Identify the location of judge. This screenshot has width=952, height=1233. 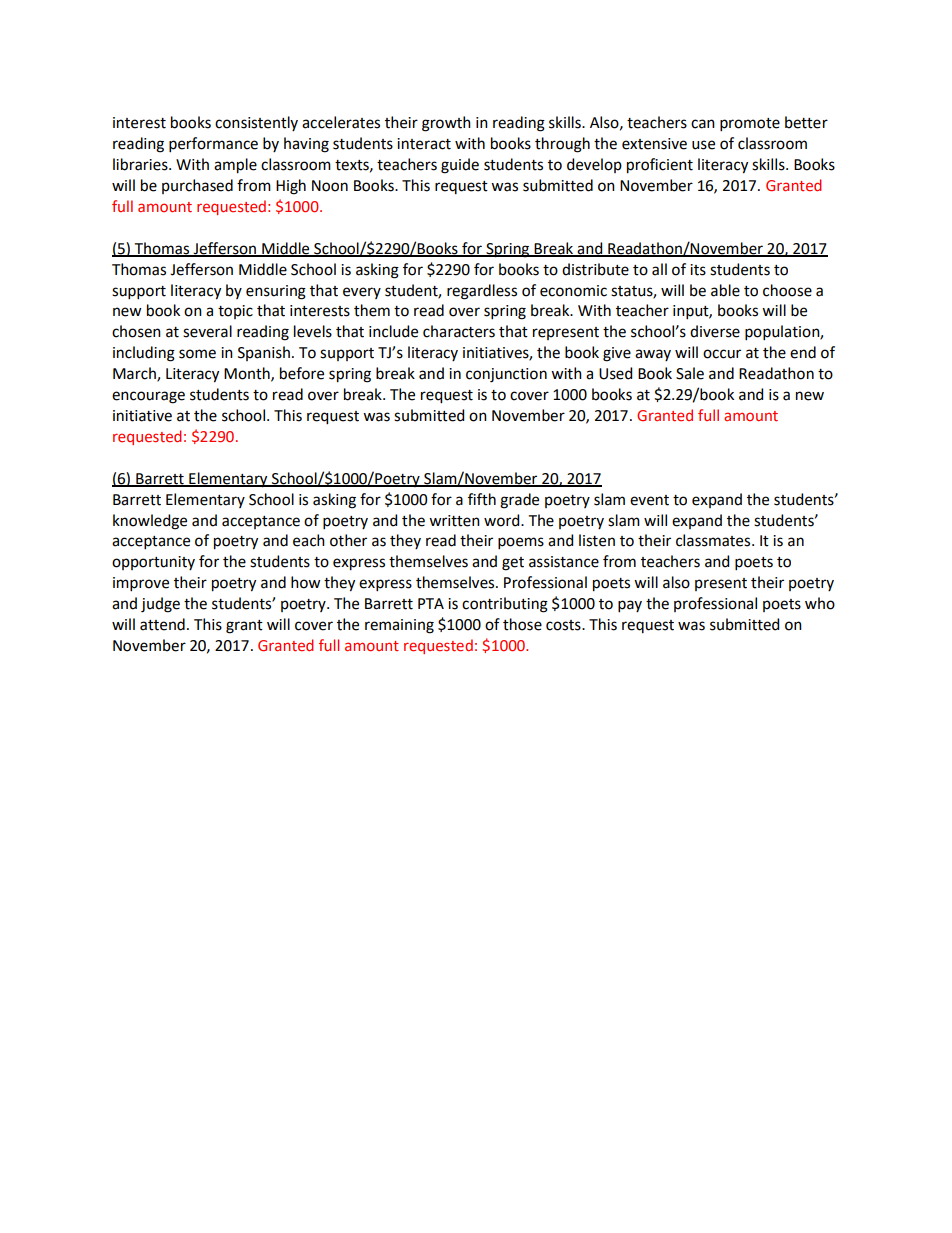
(160, 605).
